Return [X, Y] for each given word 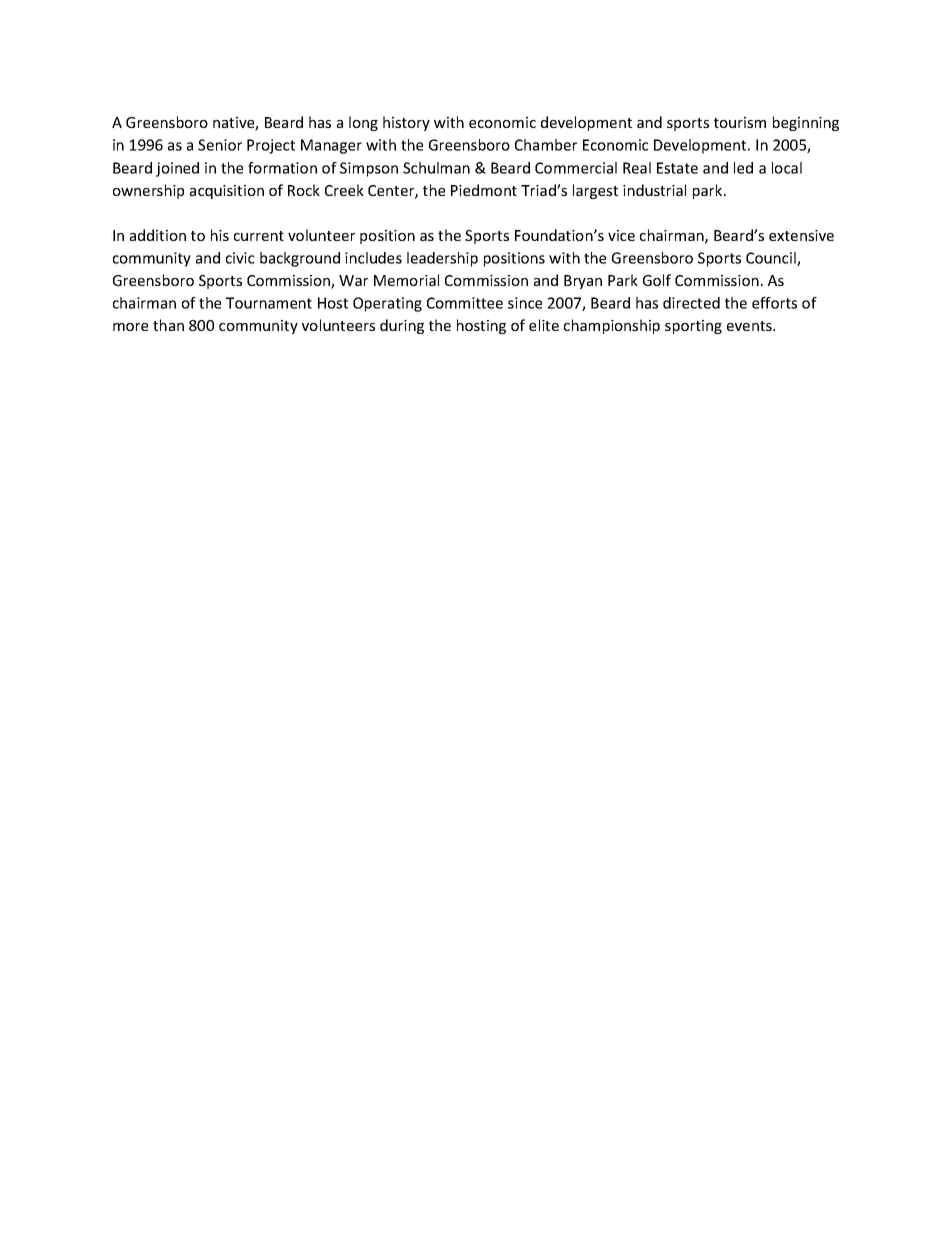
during [402, 326]
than [168, 325]
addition [158, 235]
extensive [801, 235]
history [406, 123]
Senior [220, 145]
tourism [740, 122]
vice [621, 235]
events [750, 326]
